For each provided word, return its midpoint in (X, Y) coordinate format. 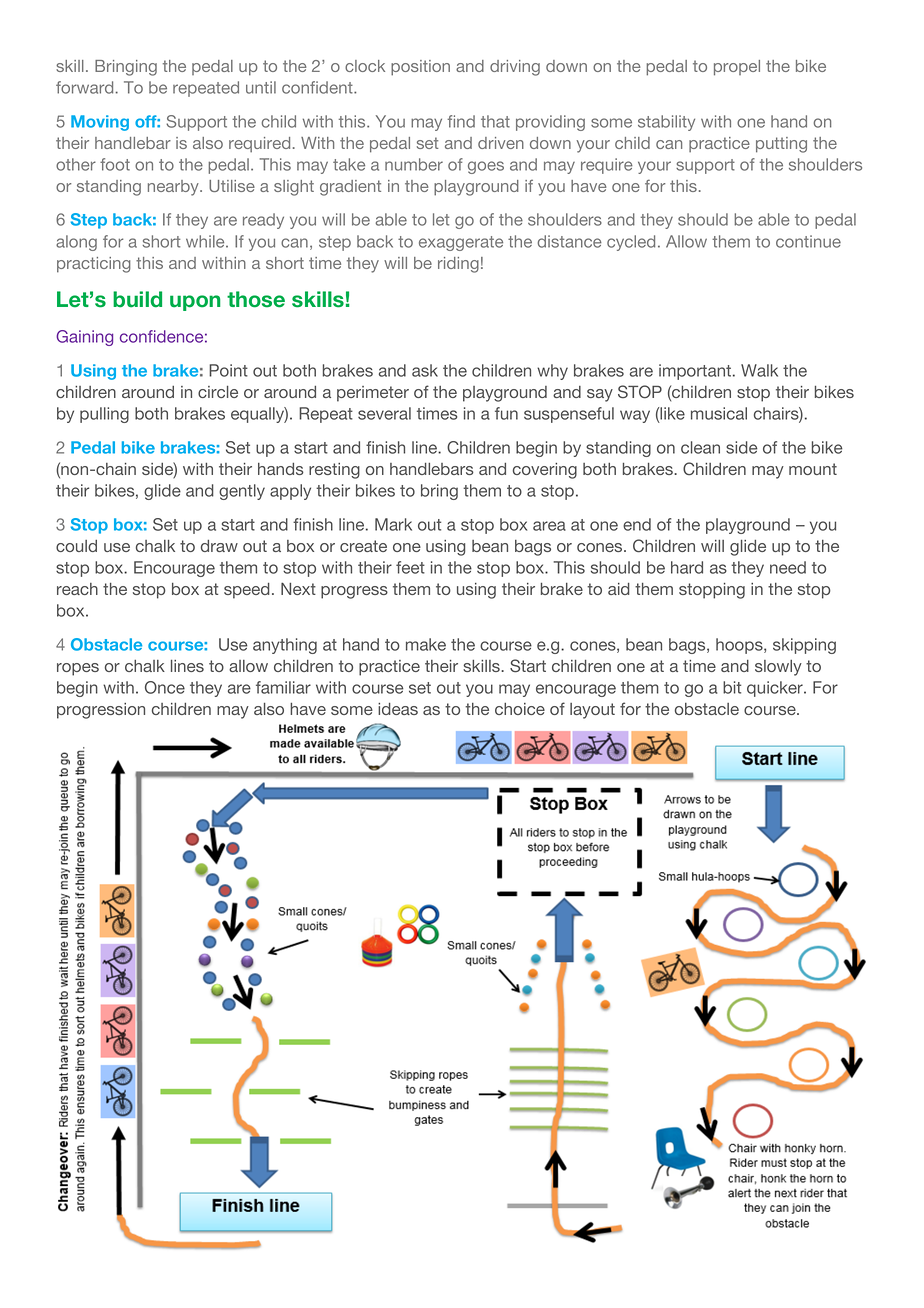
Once (165, 687)
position (420, 68)
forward (86, 87)
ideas (398, 709)
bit (732, 687)
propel (737, 68)
